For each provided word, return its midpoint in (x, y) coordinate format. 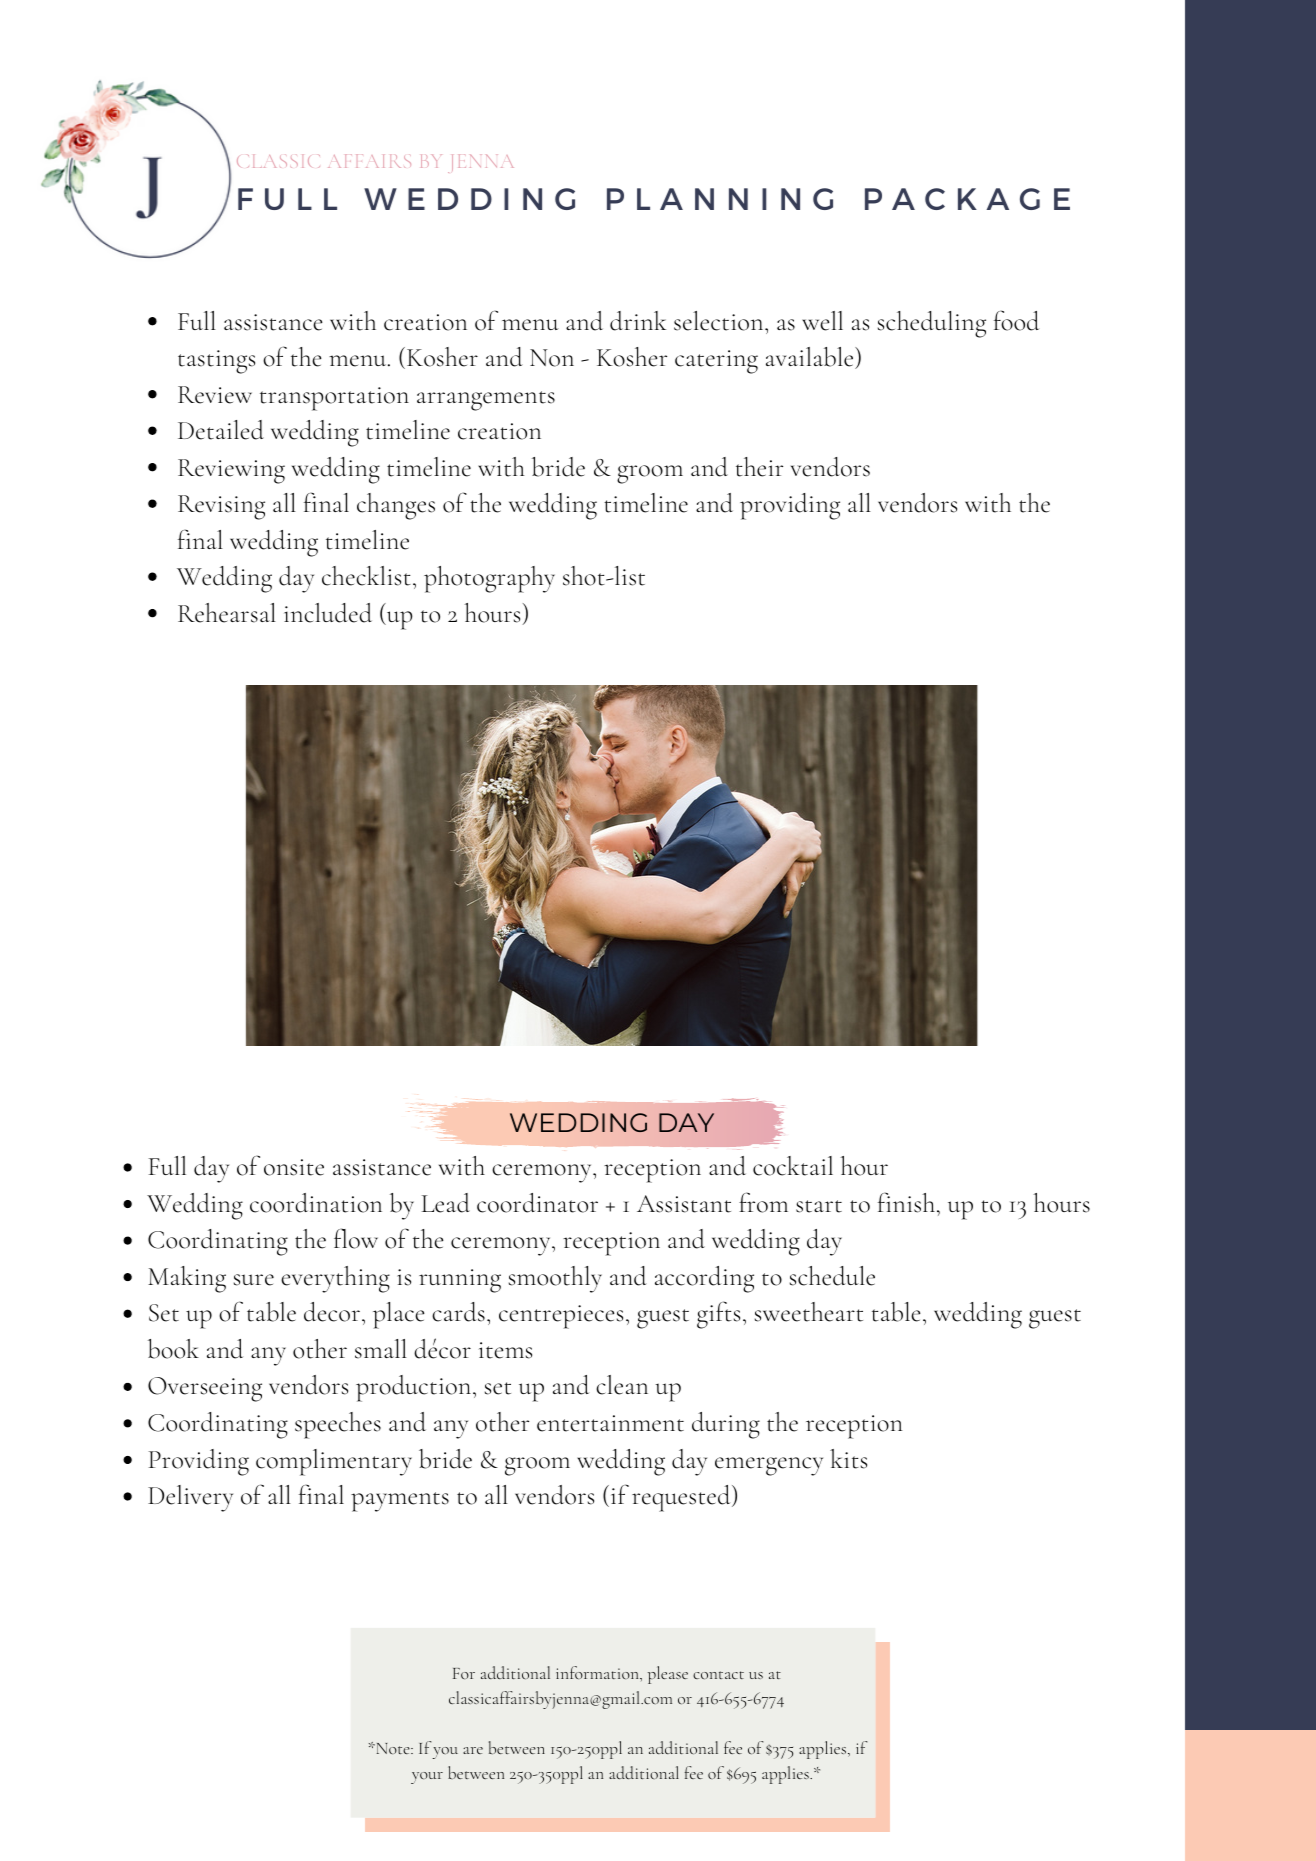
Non (552, 358)
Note (393, 1748)
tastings (216, 362)
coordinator (537, 1203)
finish (906, 1202)
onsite (294, 1167)
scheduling (932, 324)
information (598, 1672)
